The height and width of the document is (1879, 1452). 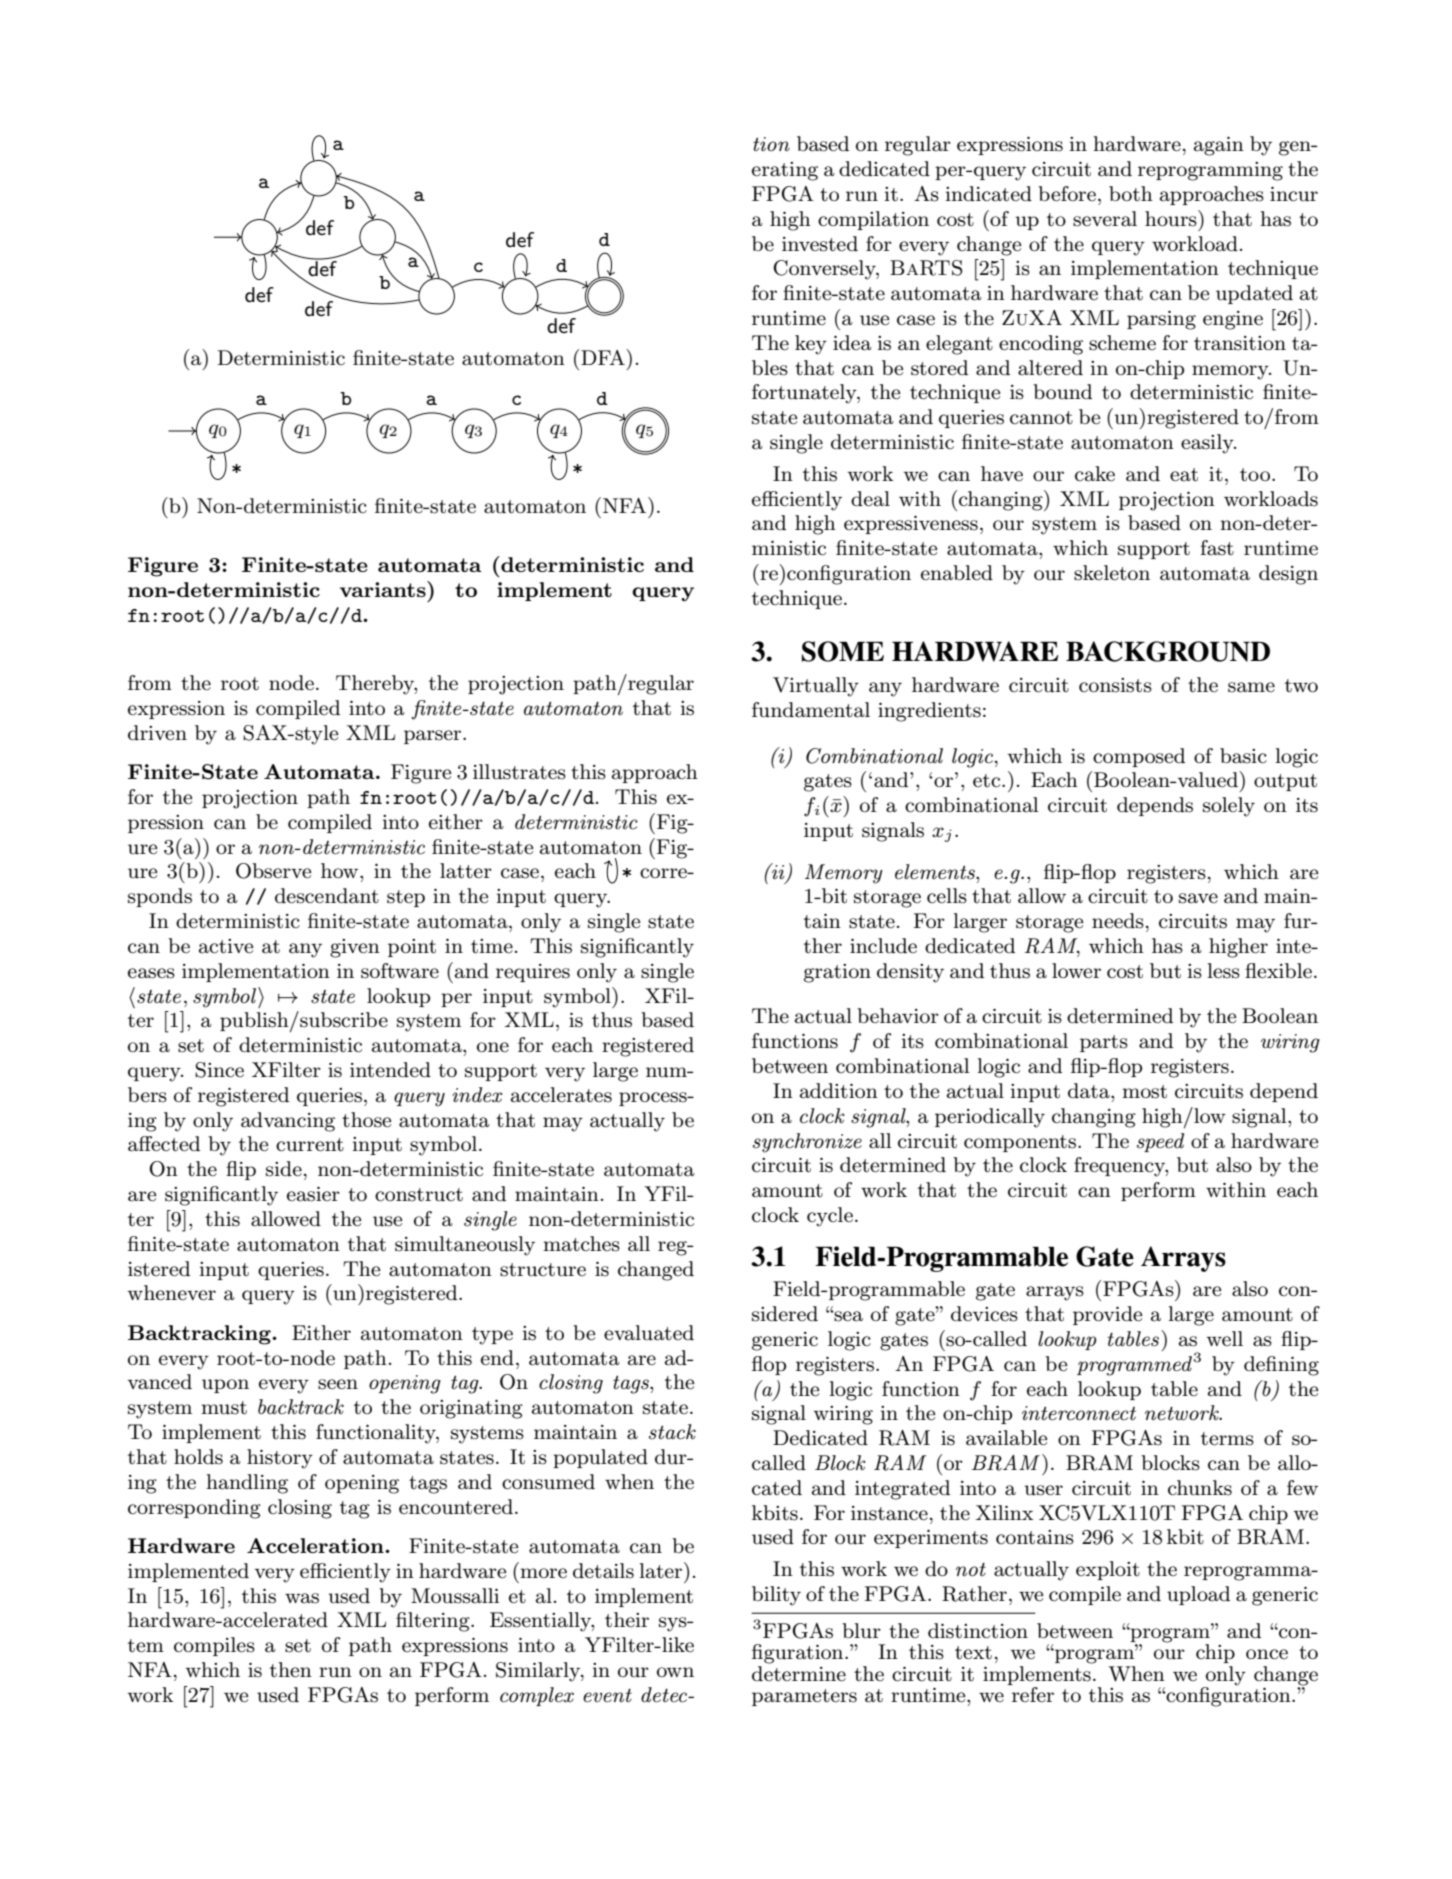 What do you see at coordinates (384, 589) in the document?
I see `variants` at bounding box center [384, 589].
